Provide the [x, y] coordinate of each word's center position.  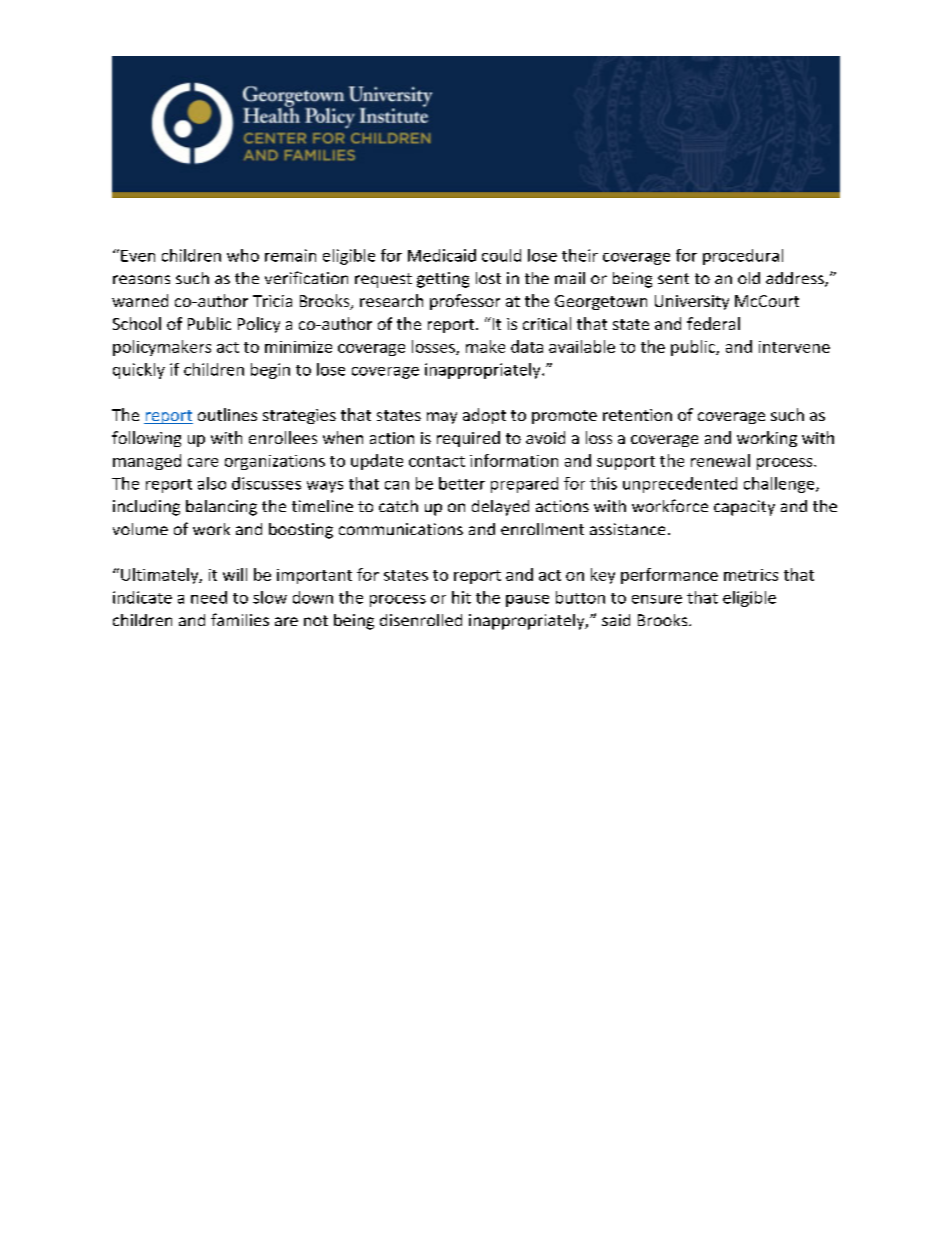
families [240, 619]
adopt [484, 416]
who [243, 255]
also [212, 483]
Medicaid [442, 255]
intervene [794, 347]
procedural [743, 257]
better [462, 483]
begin [270, 371]
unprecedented [680, 485]
